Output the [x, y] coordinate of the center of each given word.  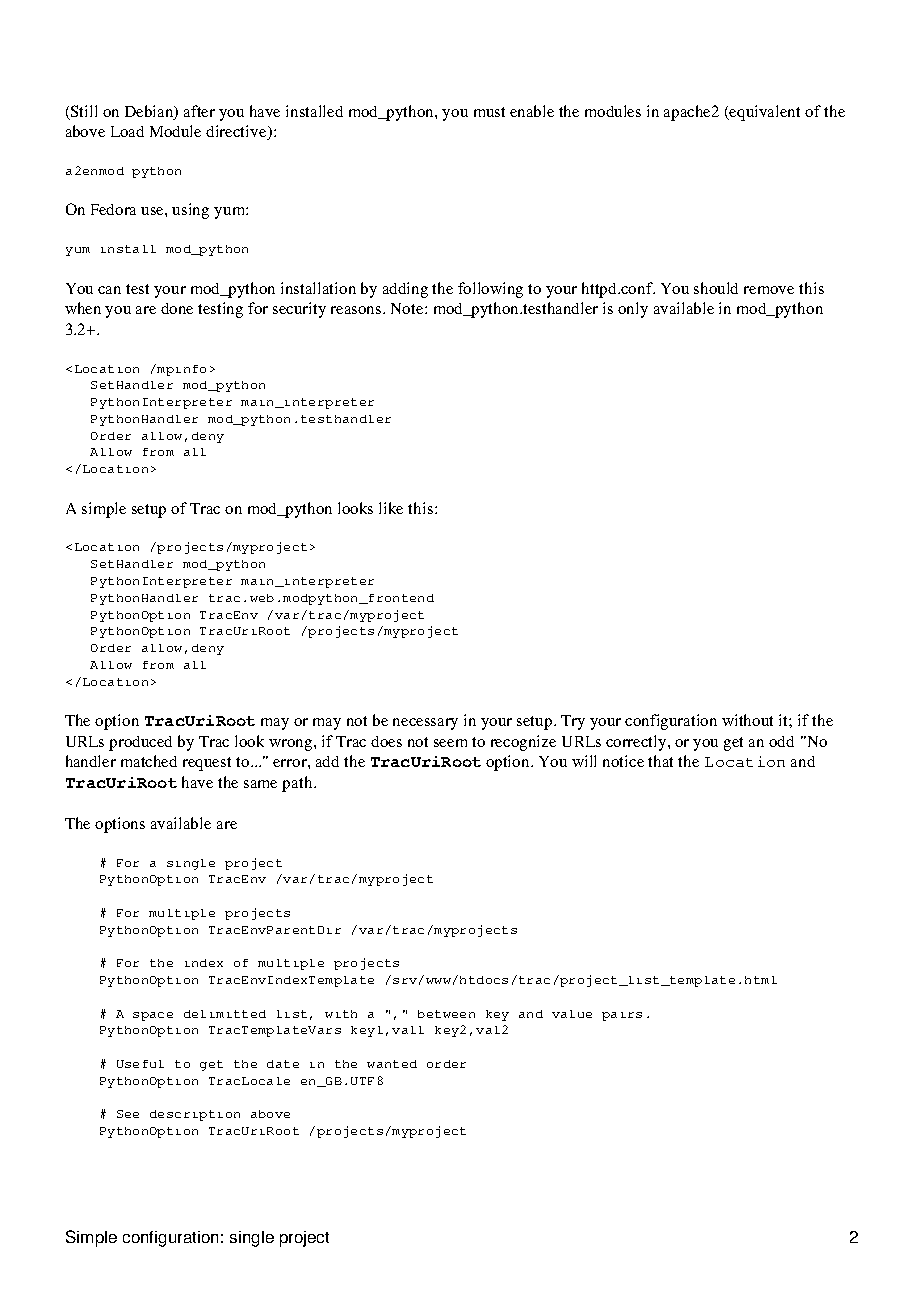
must [489, 112]
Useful [140, 1064]
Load [127, 131]
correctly [637, 743]
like [391, 508]
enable [532, 111]
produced [140, 743]
